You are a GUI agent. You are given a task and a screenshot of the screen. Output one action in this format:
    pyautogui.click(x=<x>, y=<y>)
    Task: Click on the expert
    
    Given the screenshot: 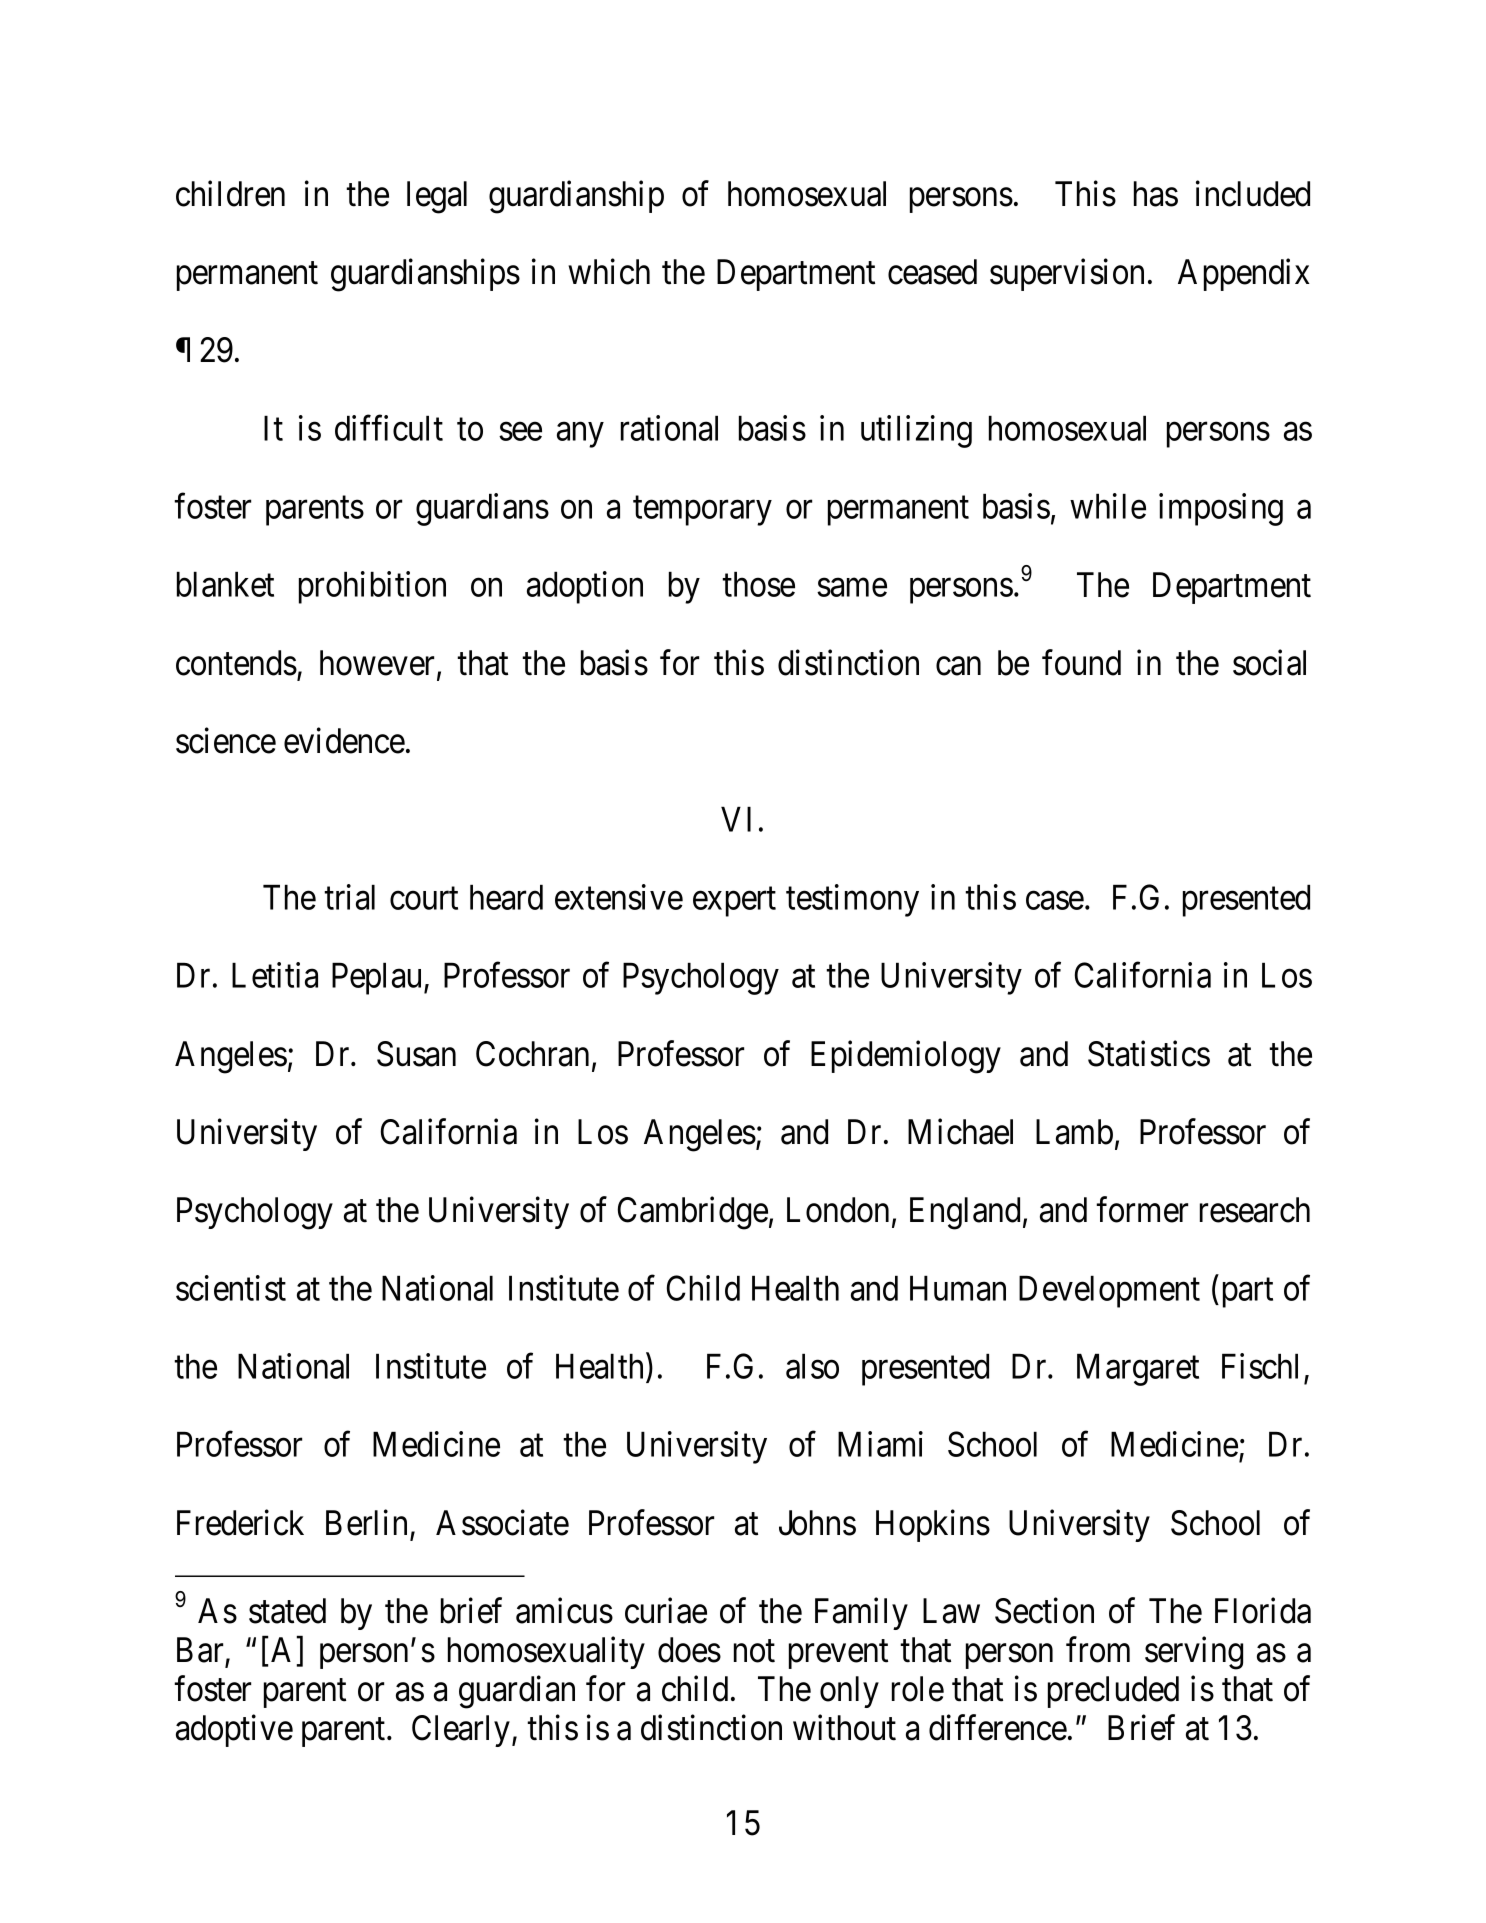 What is the action you would take?
    pyautogui.click(x=734, y=902)
